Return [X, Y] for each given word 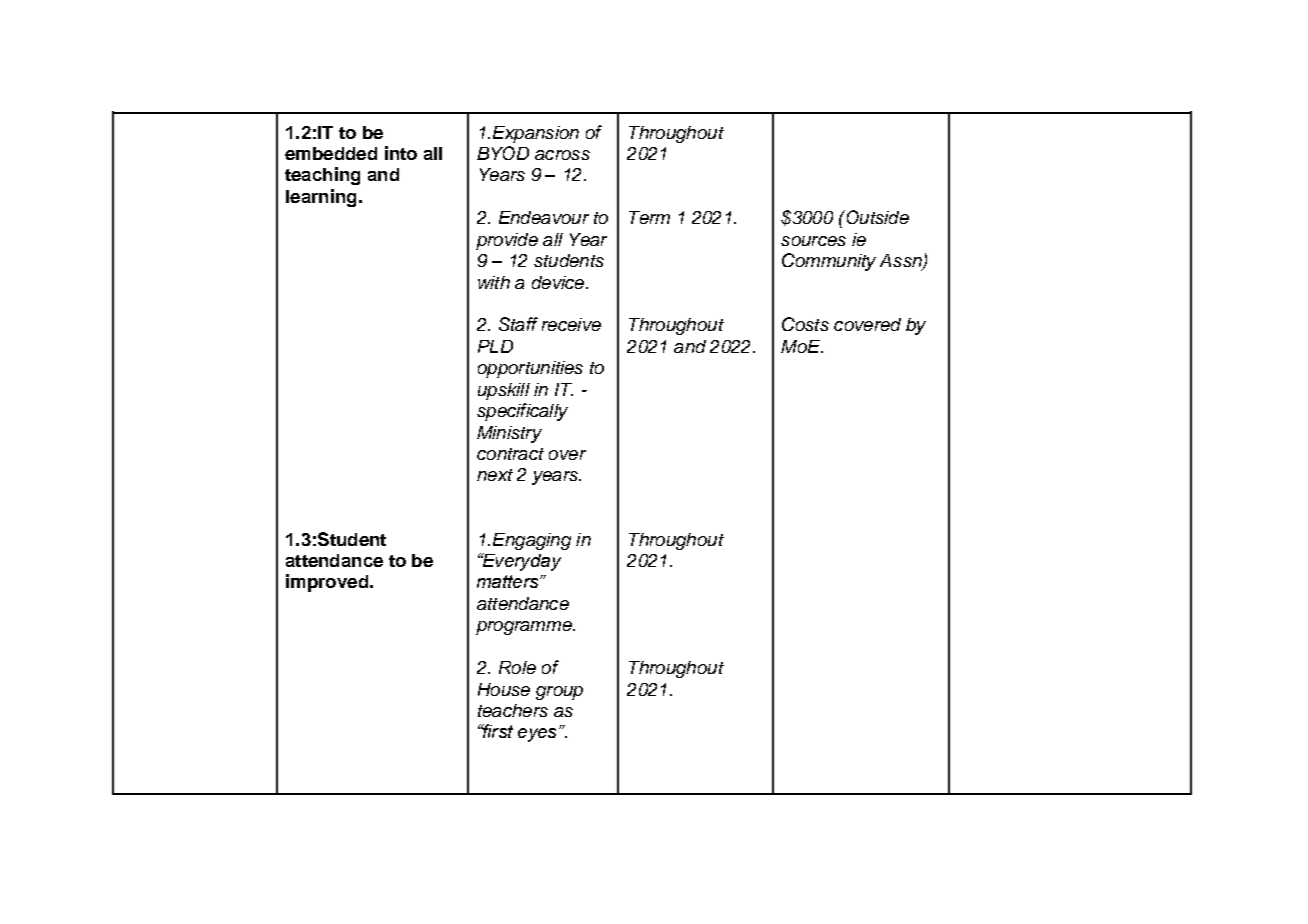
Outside [876, 217]
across [562, 155]
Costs [805, 324]
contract [510, 454]
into [401, 153]
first [496, 731]
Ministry [509, 434]
